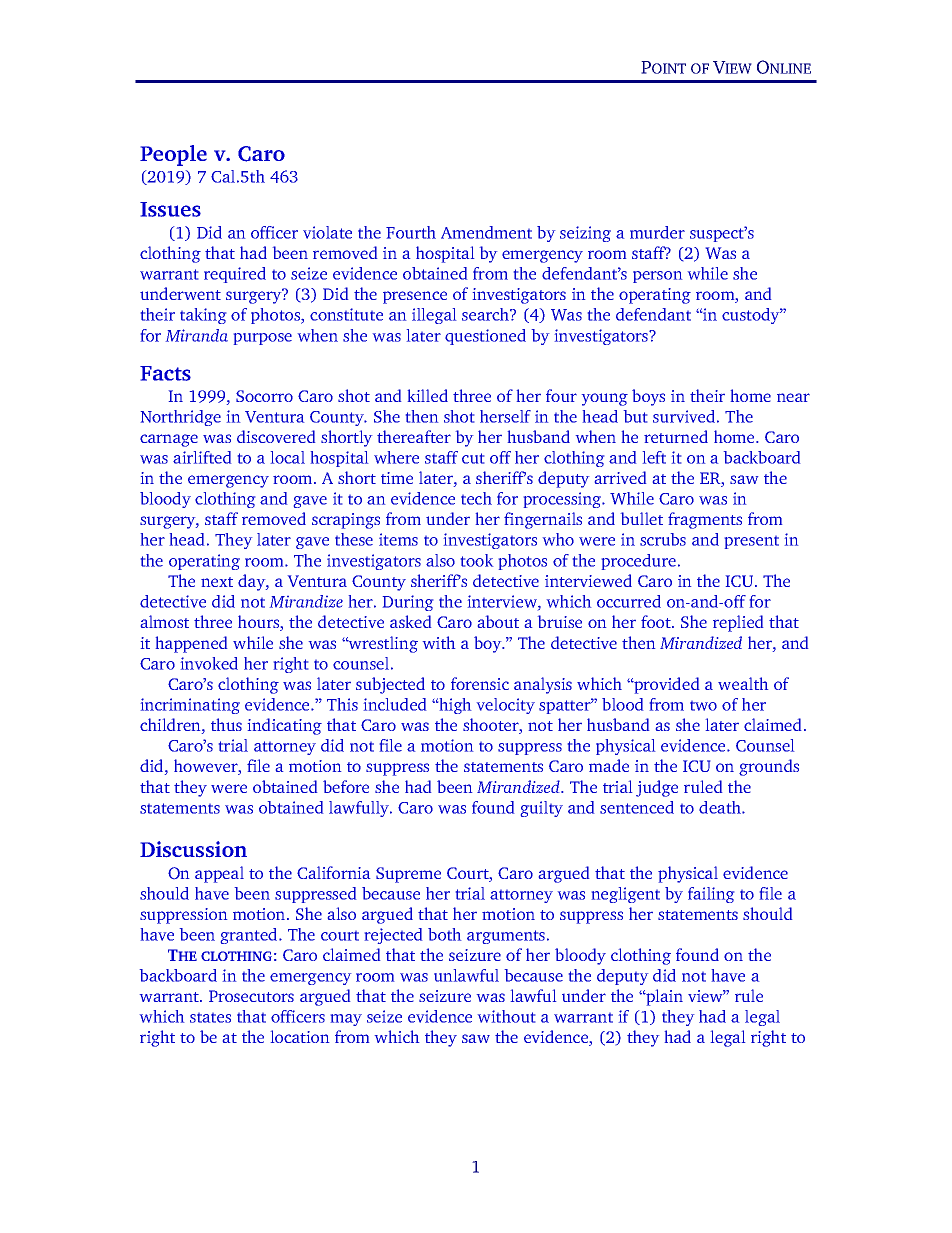 Image resolution: width=952 pixels, height=1233 pixels. Describe the element at coordinates (202, 457) in the image. I see `airlifted` at that location.
